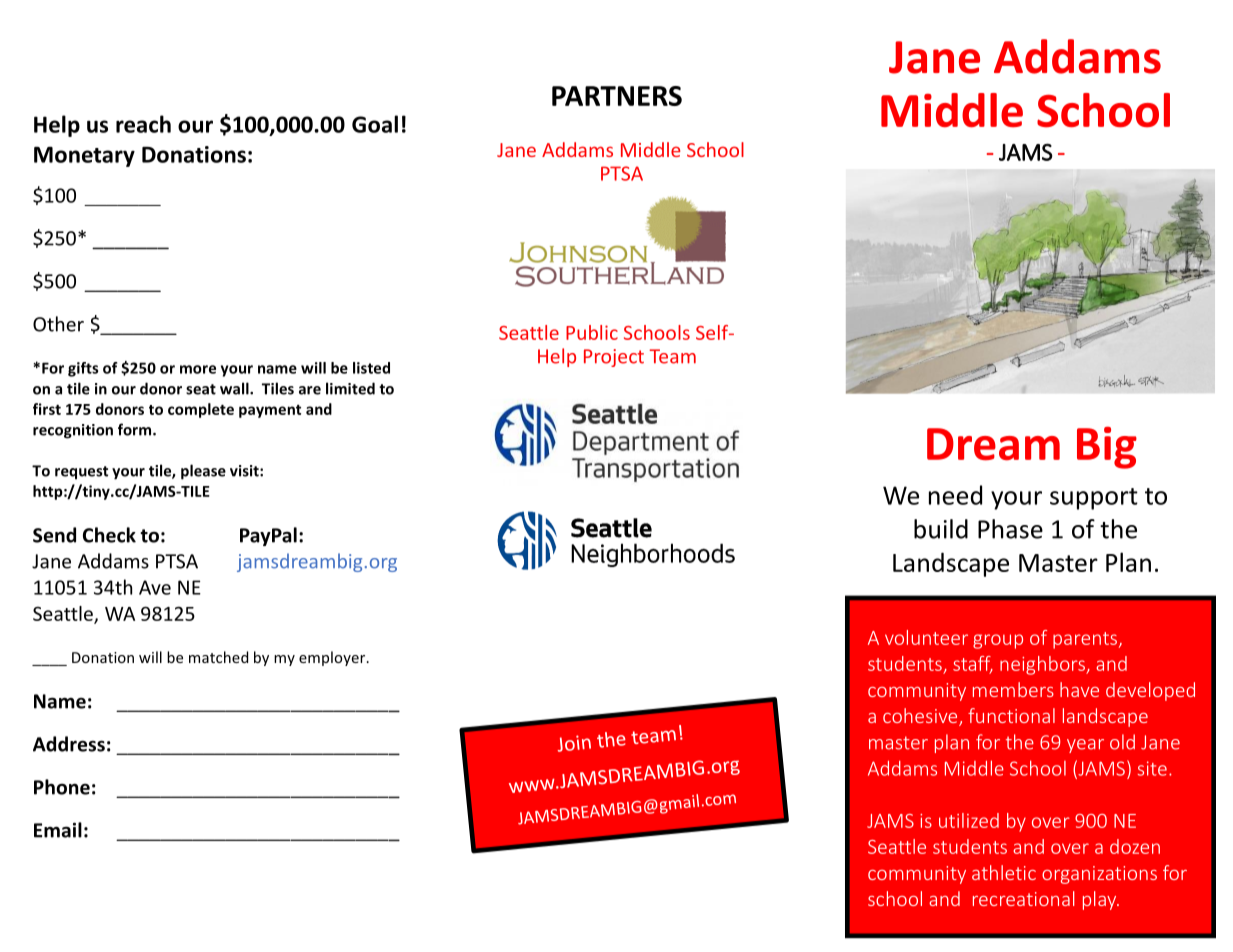  I want to click on PARTNERS, so click(617, 96).
